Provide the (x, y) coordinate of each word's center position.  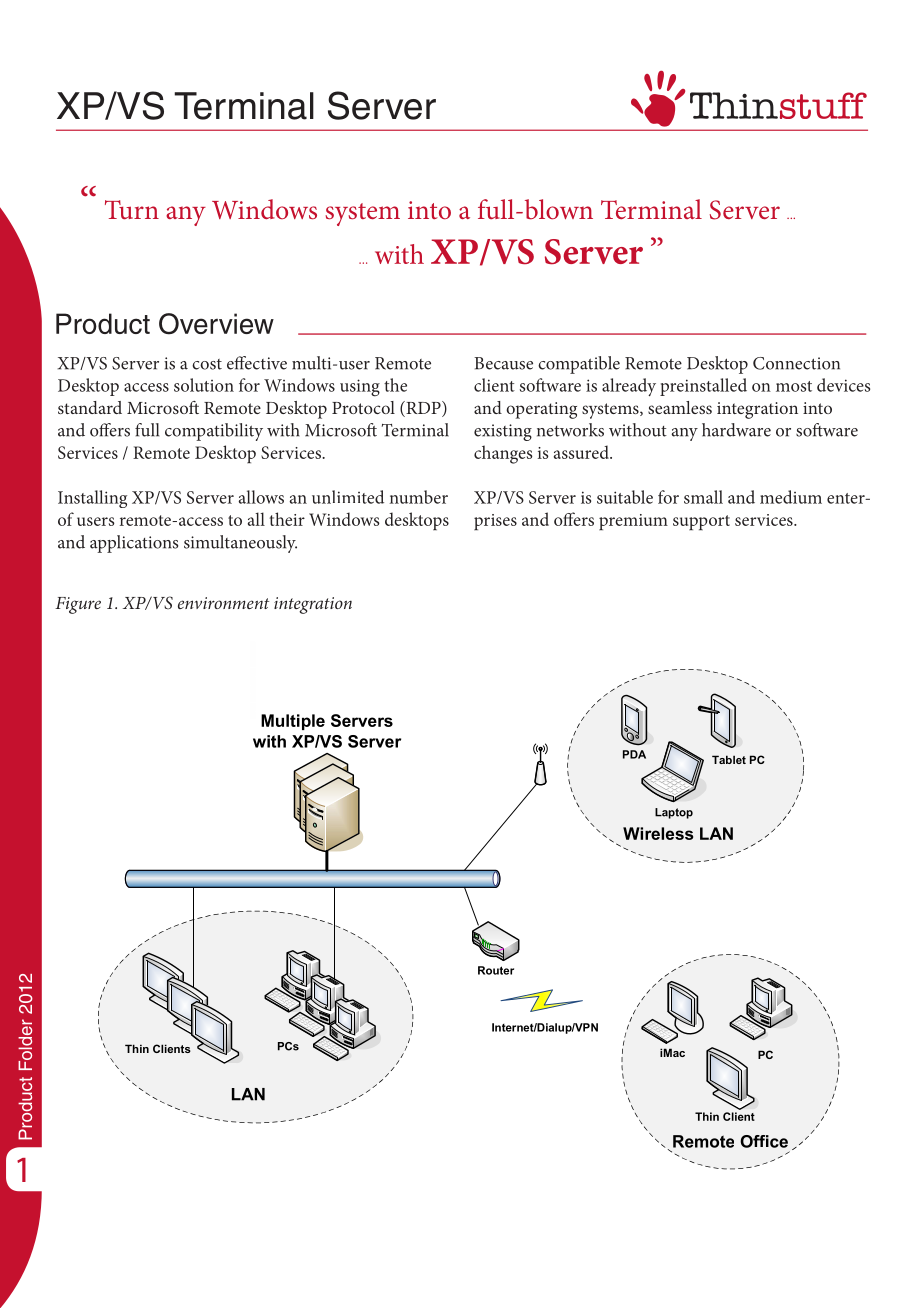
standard (90, 407)
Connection (796, 363)
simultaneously (240, 544)
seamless (680, 407)
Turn (132, 210)
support (701, 522)
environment (223, 603)
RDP (423, 409)
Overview (216, 324)
